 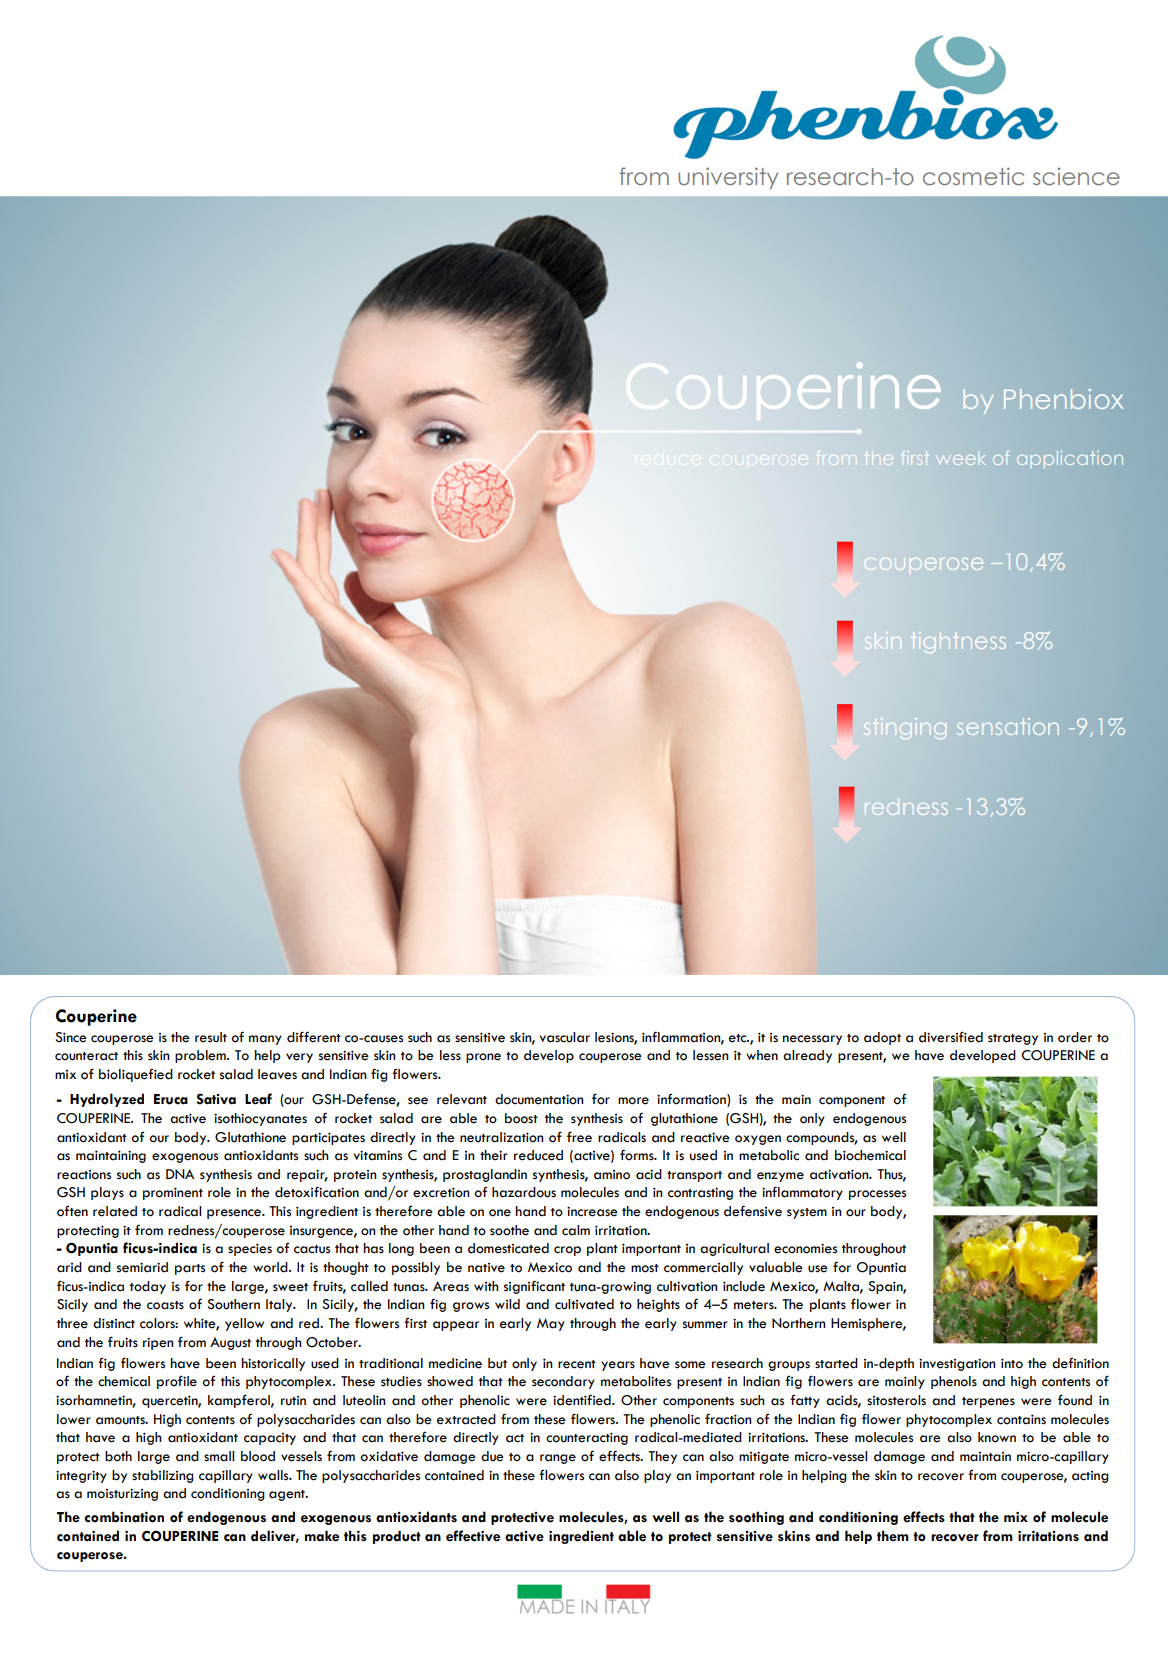 I want to click on vascular, so click(x=565, y=1037).
